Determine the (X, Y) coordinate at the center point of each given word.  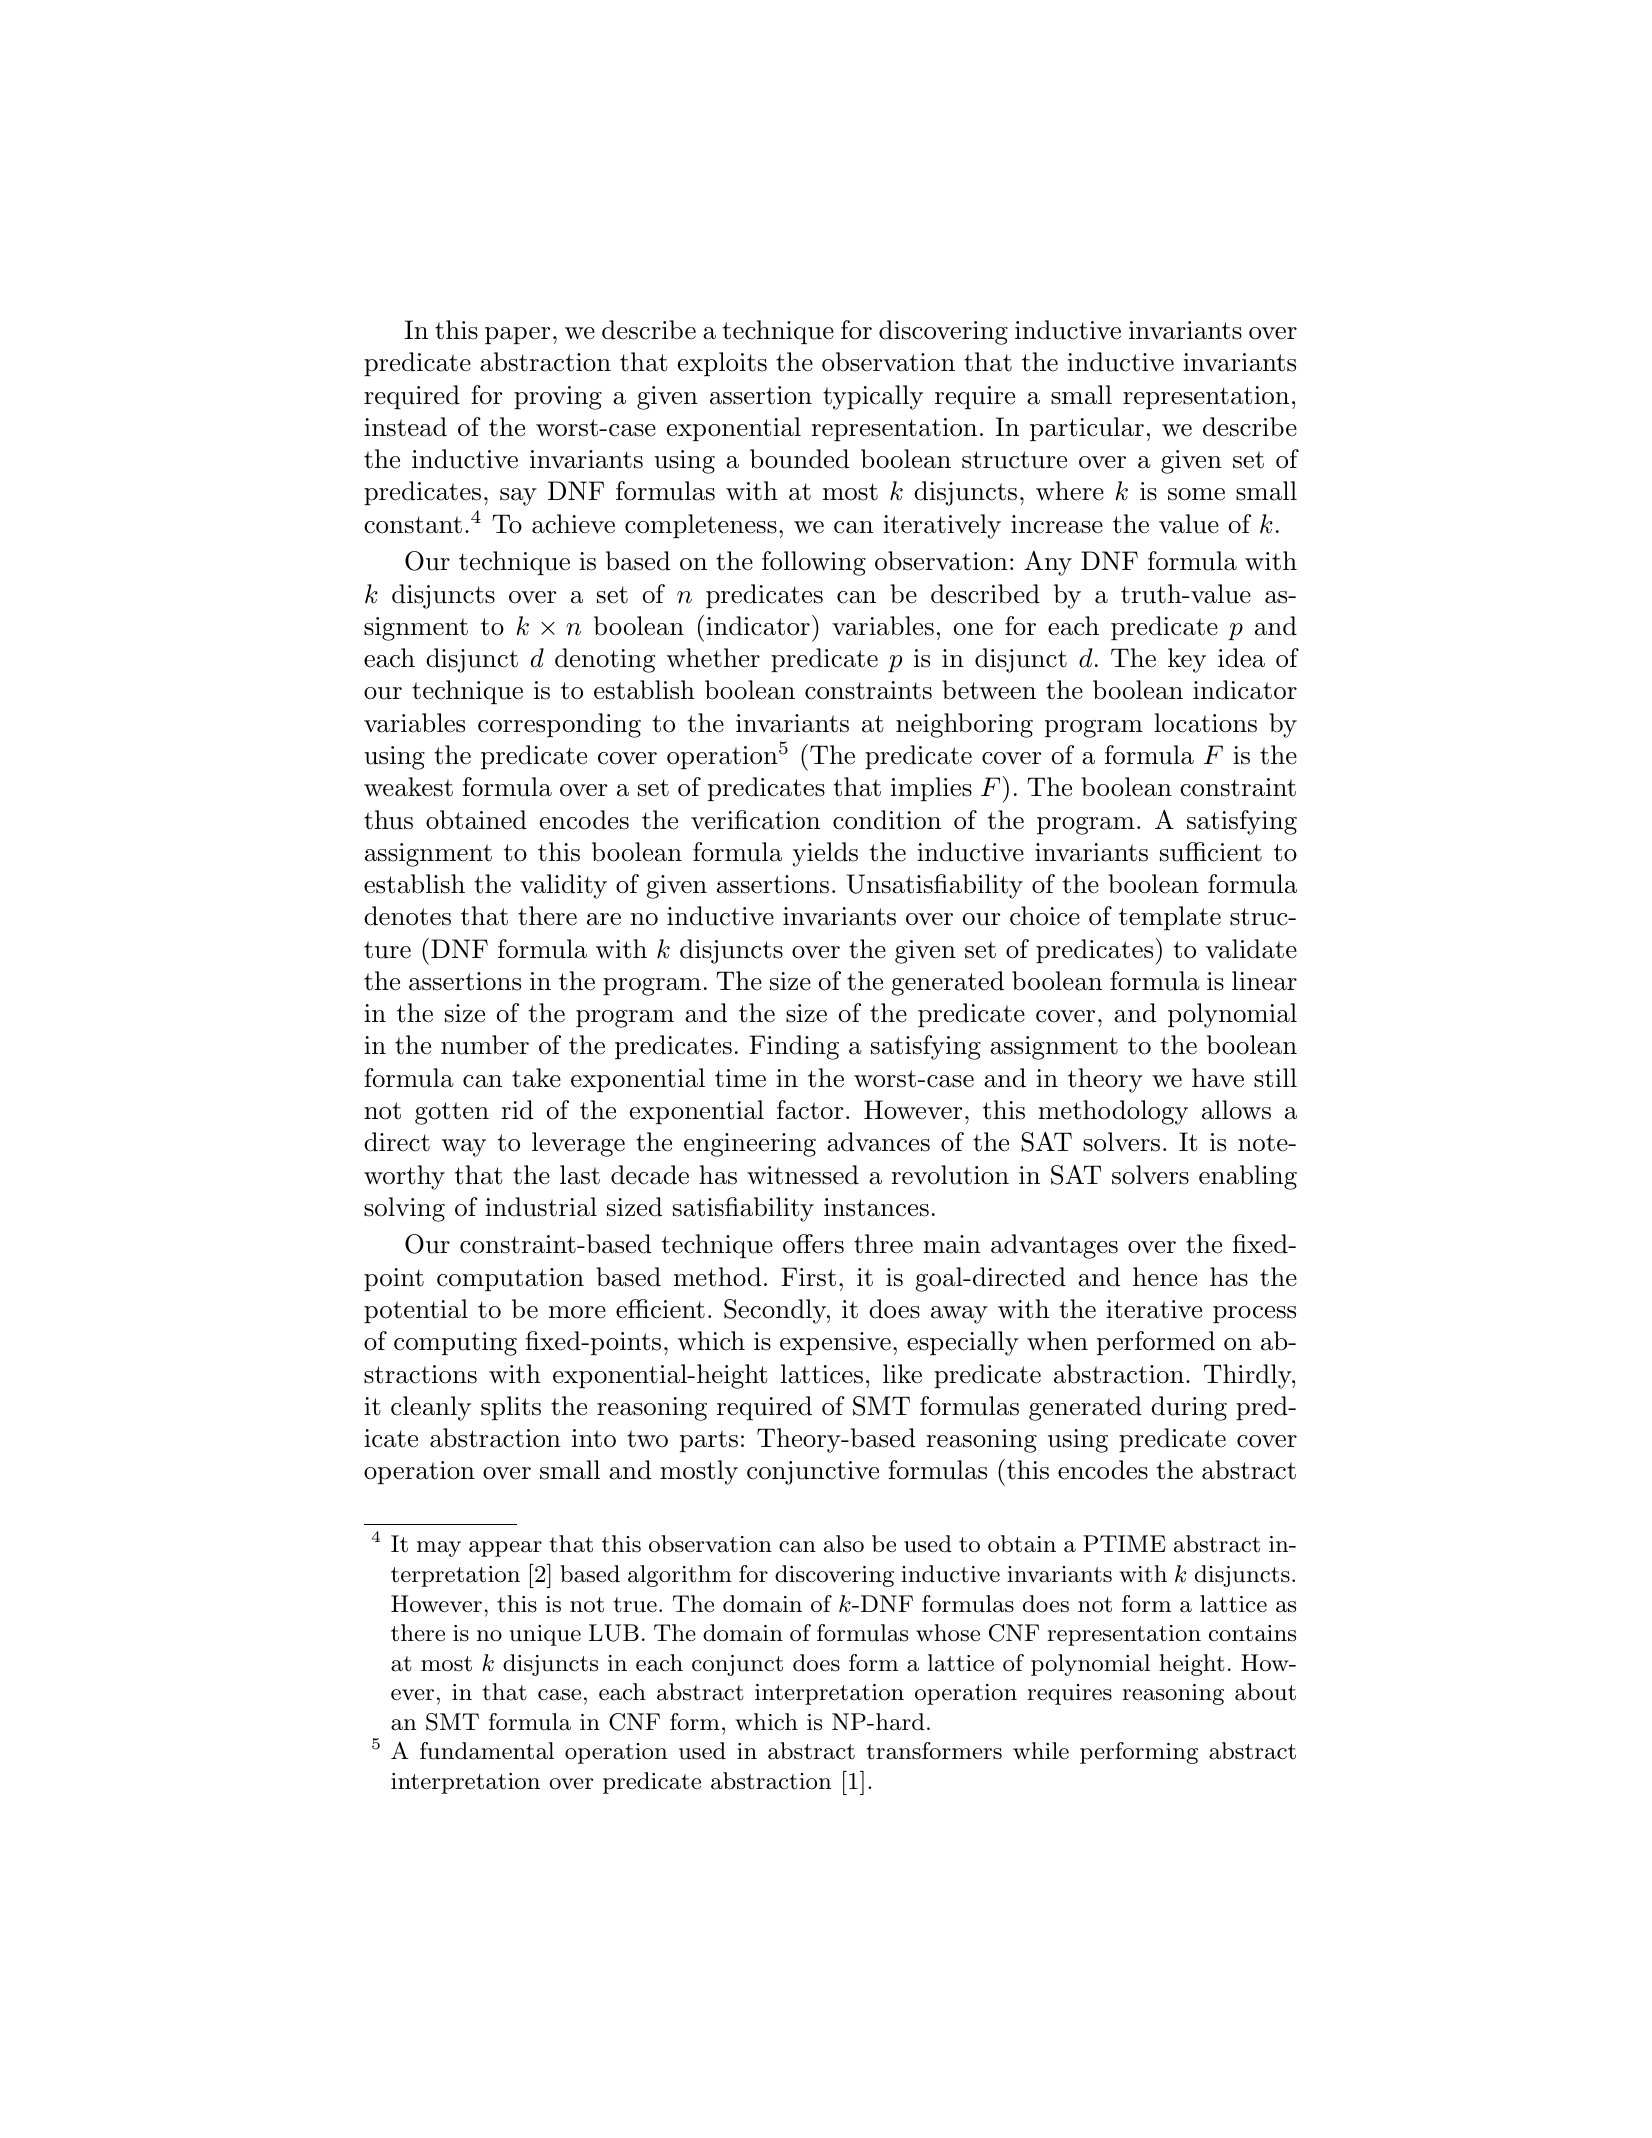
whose (948, 1633)
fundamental (487, 1751)
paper (518, 336)
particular (1087, 429)
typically (873, 397)
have (1218, 1078)
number (485, 1045)
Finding (794, 1047)
